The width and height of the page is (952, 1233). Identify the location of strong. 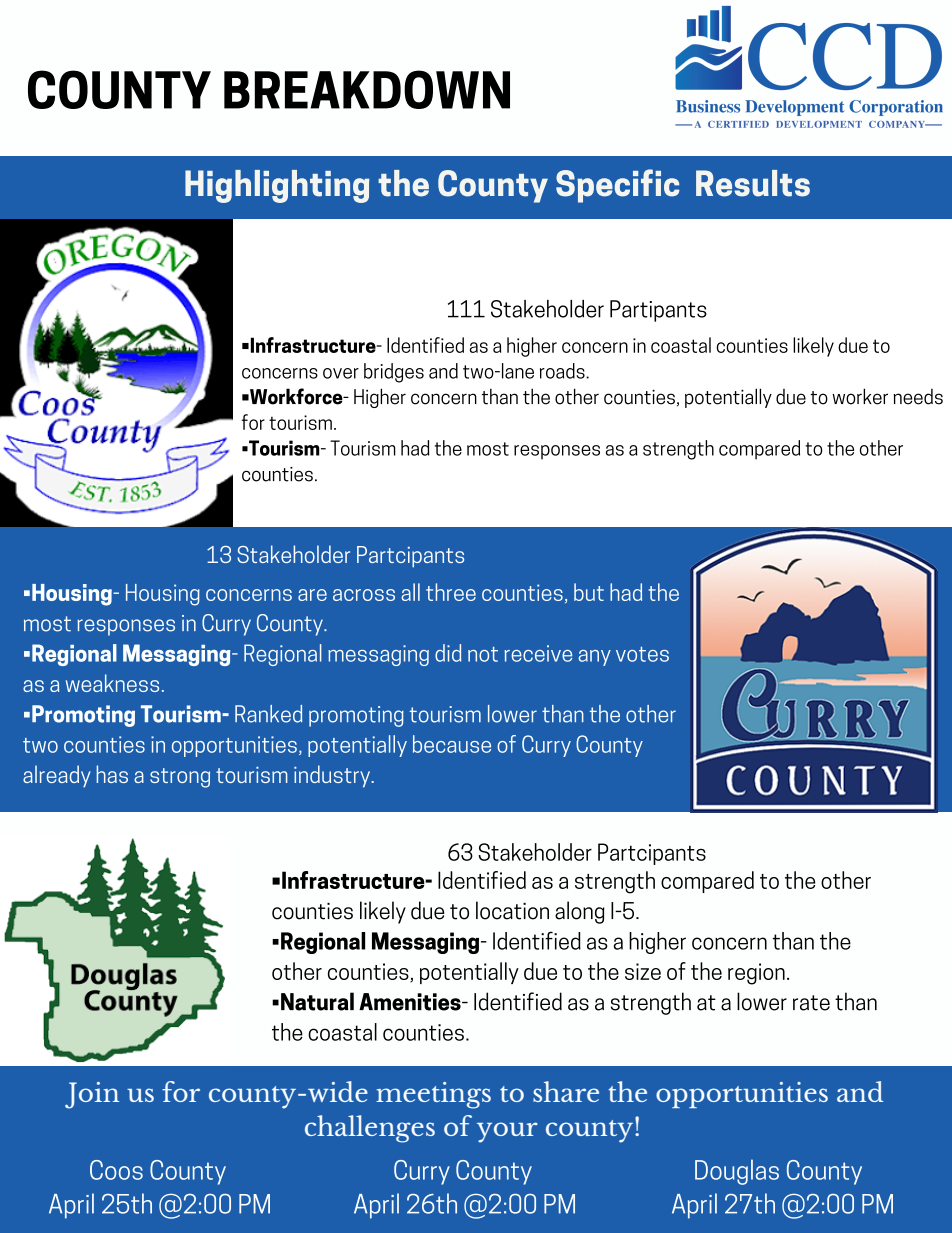
(180, 778).
